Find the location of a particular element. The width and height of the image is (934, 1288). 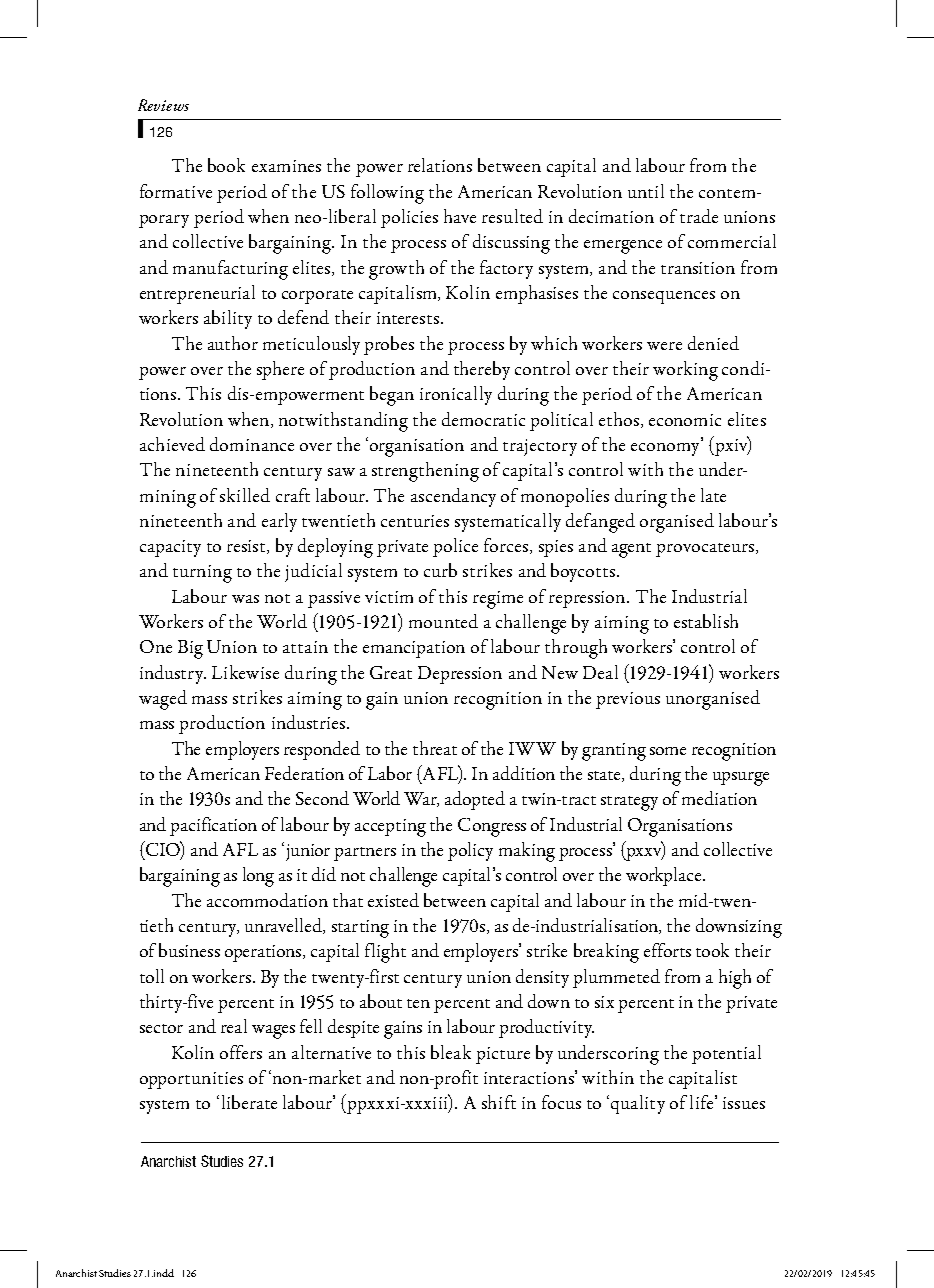

bleak is located at coordinates (451, 1052).
